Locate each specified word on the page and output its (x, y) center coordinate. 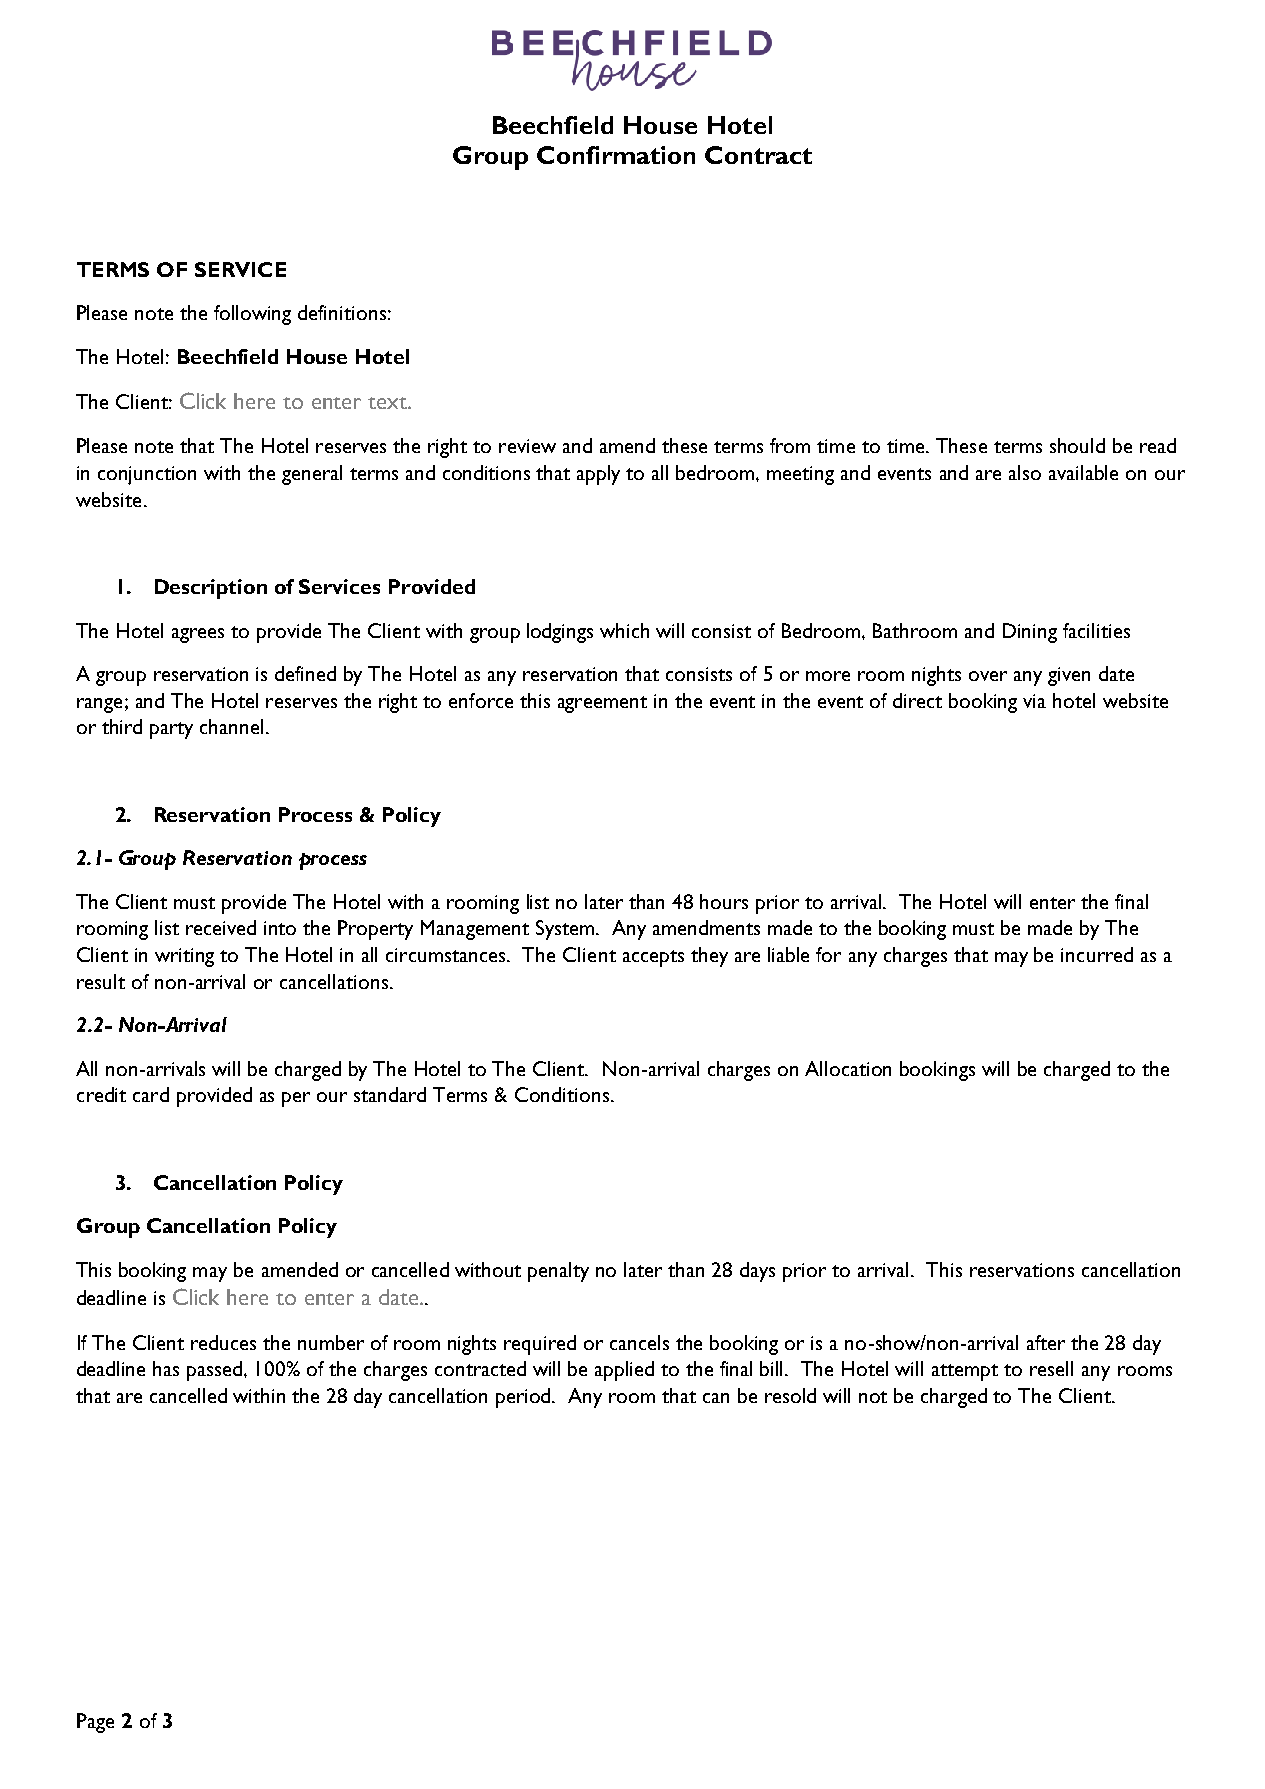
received (221, 927)
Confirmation (616, 155)
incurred (1097, 954)
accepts (653, 958)
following (252, 315)
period (524, 1398)
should (1077, 445)
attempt (965, 1372)
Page (95, 1723)
